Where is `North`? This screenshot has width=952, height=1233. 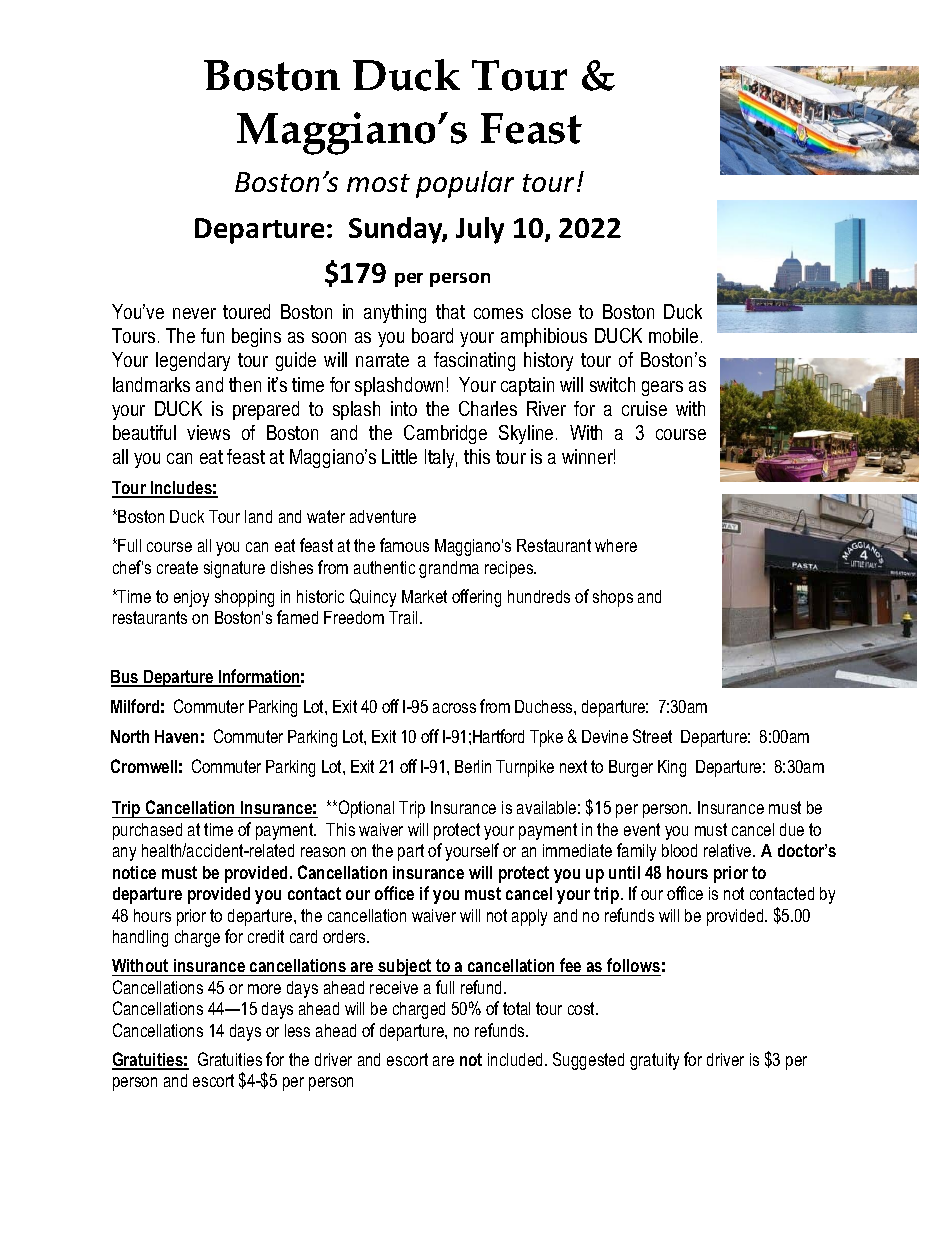
North is located at coordinates (130, 736).
